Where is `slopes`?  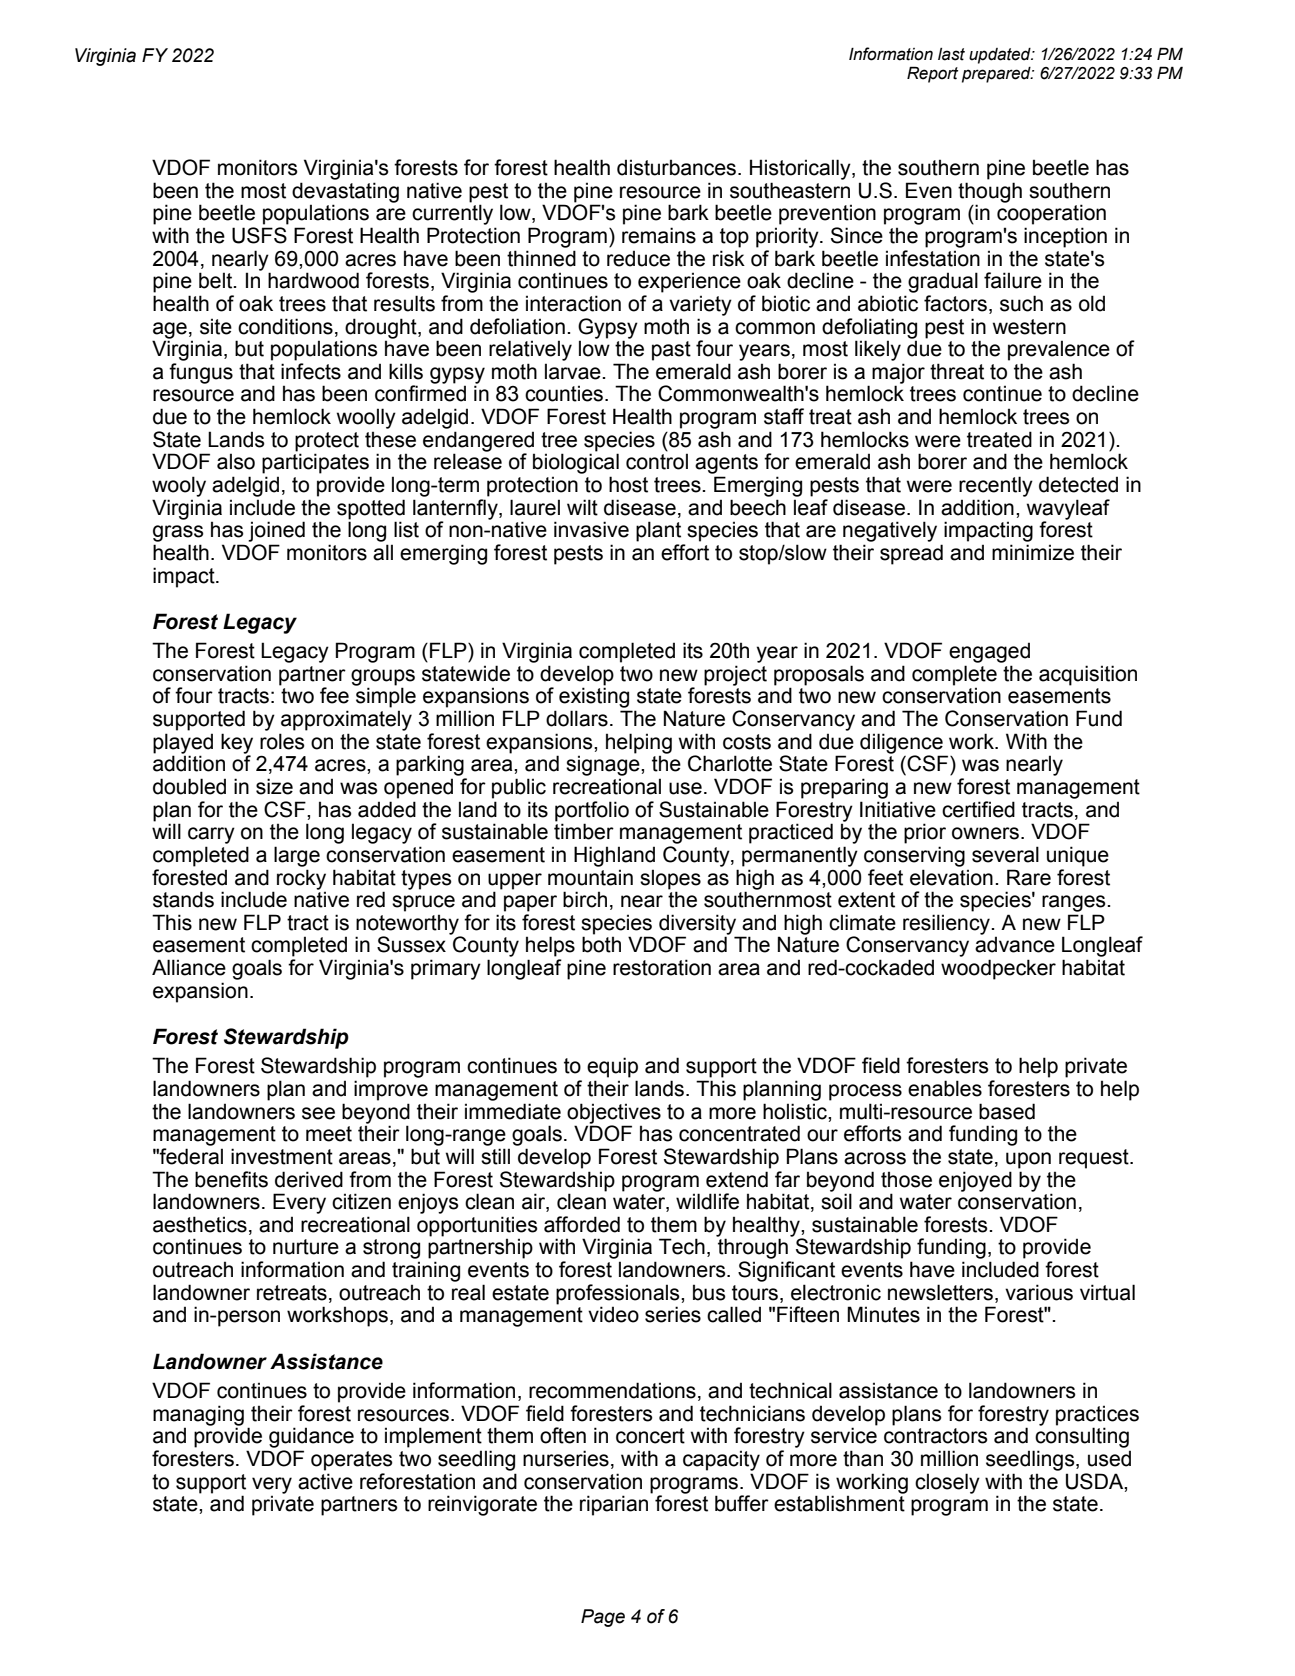
slopes is located at coordinates (670, 879).
